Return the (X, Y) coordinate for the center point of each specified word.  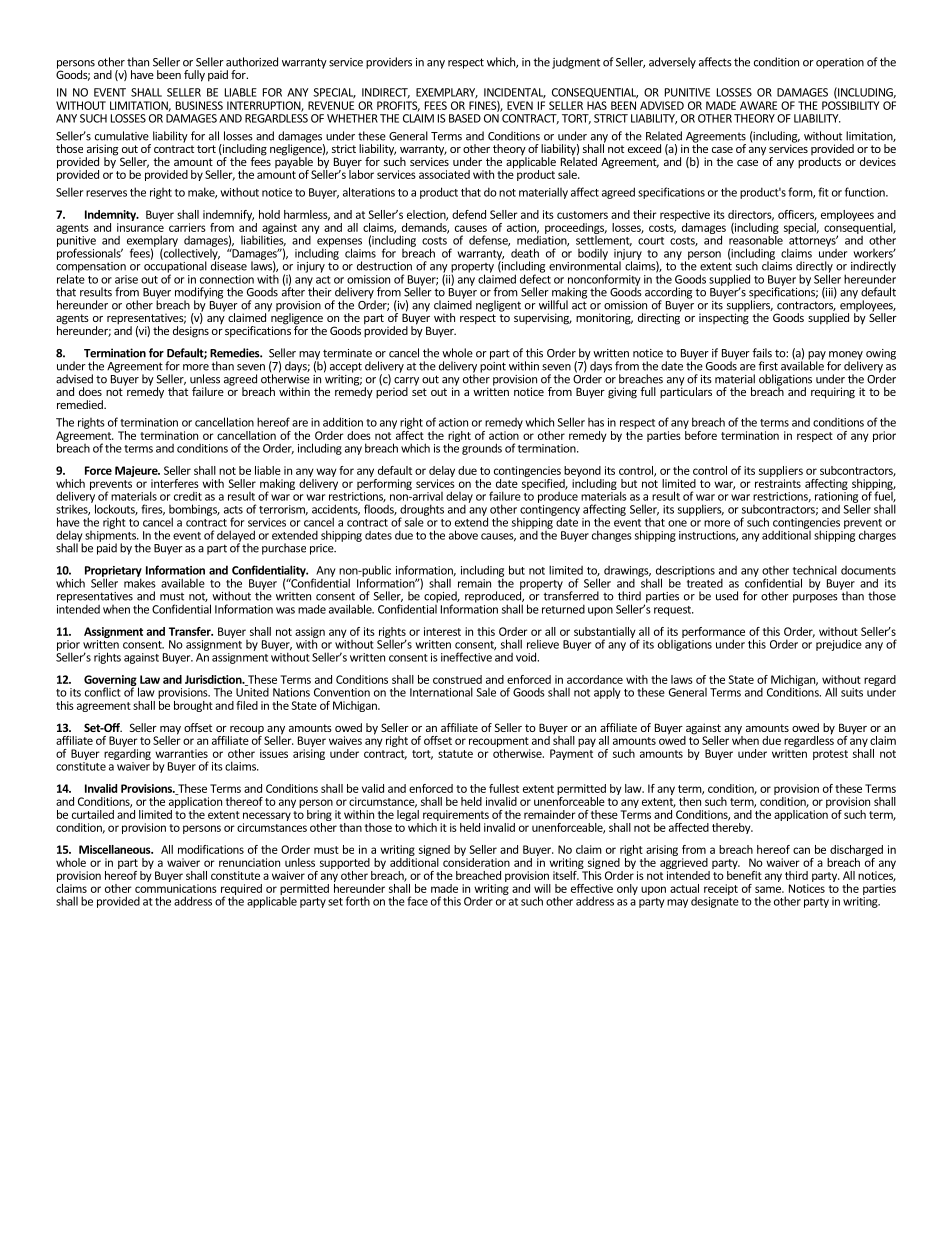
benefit (744, 875)
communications (176, 888)
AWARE (758, 105)
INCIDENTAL (515, 93)
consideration (476, 862)
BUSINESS (199, 105)
